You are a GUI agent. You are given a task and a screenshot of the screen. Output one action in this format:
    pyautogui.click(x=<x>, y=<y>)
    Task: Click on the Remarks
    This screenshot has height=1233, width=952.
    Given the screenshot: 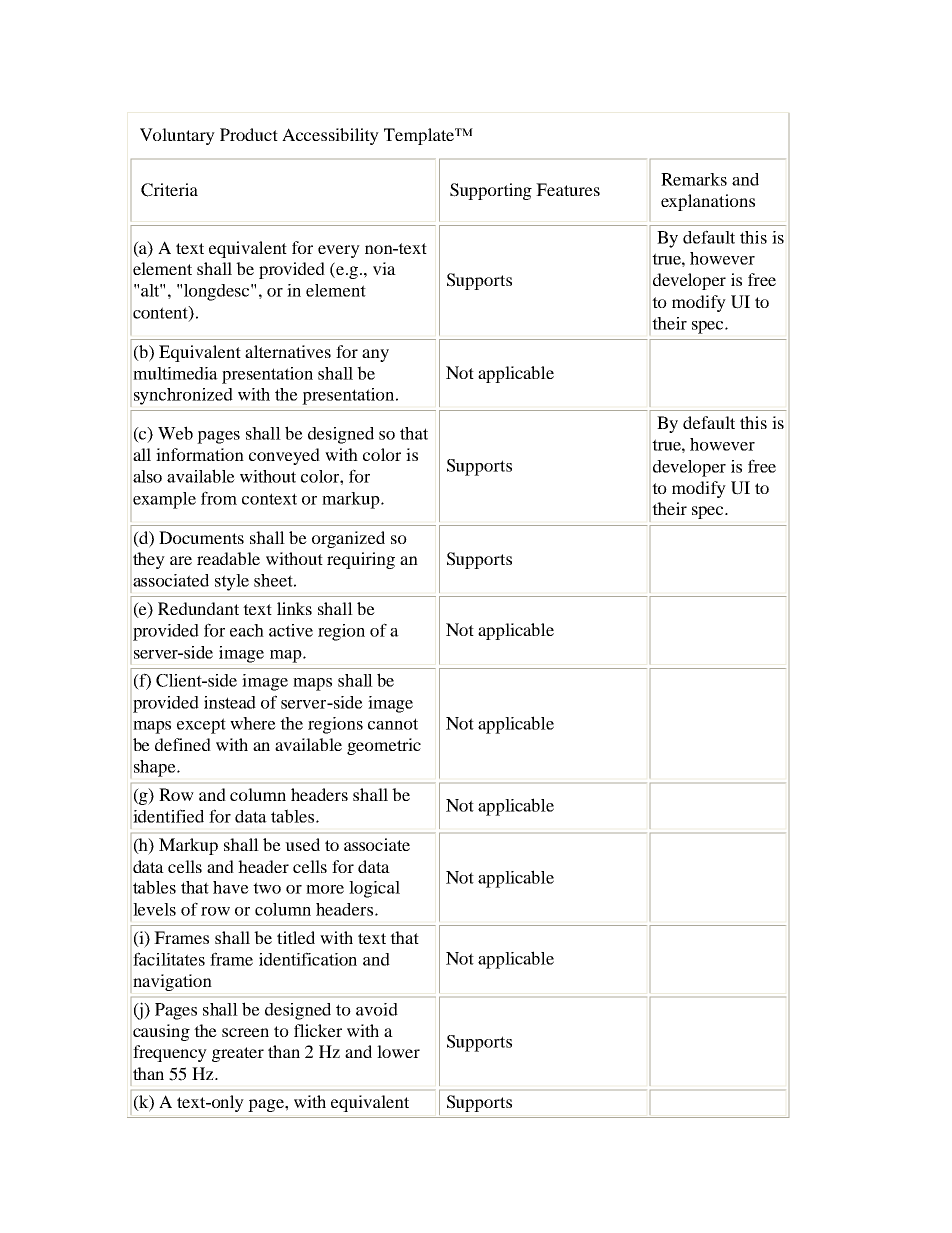 What is the action you would take?
    pyautogui.click(x=694, y=179)
